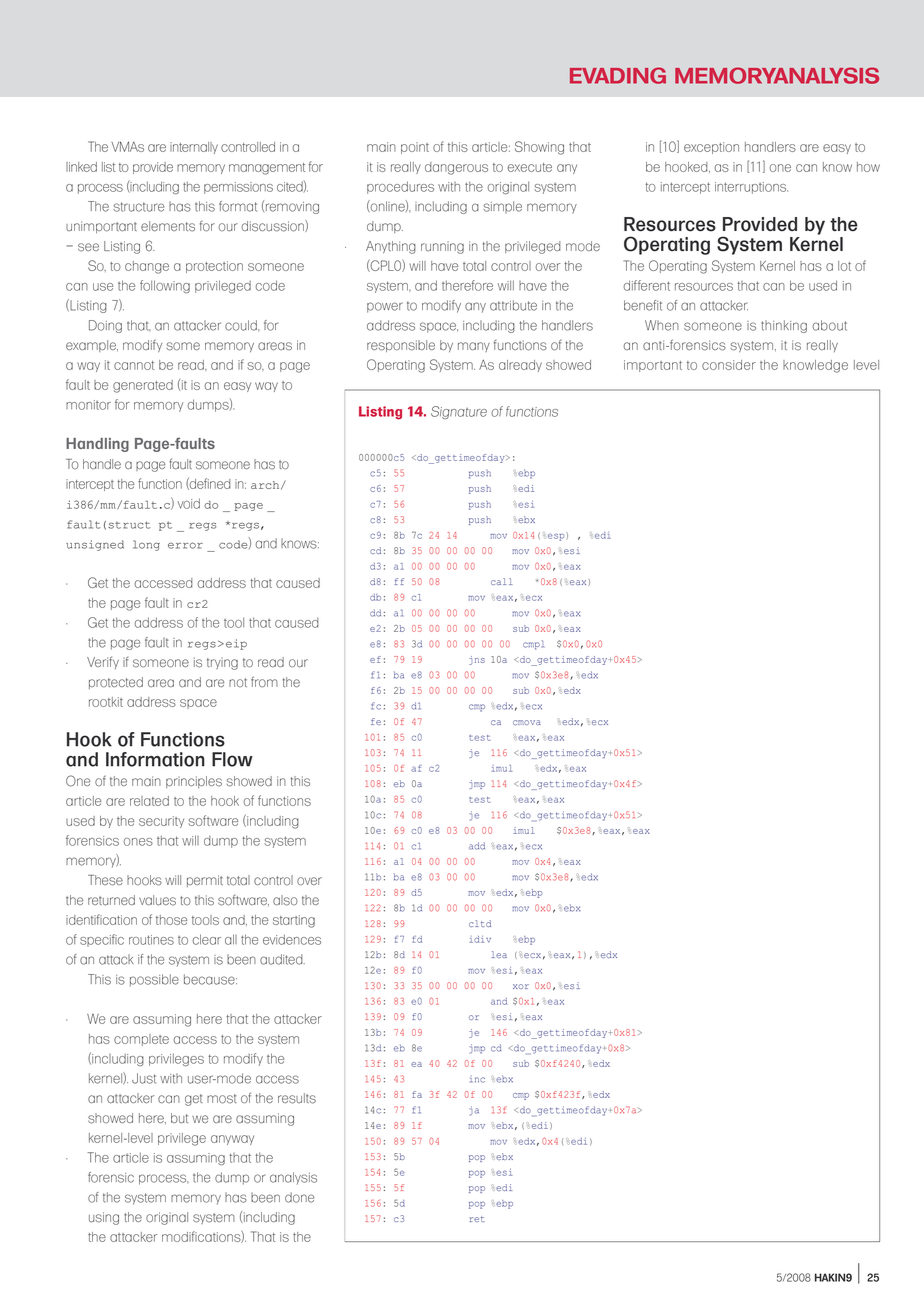 This screenshot has width=924, height=1308. What do you see at coordinates (294, 921) in the screenshot?
I see `starting` at bounding box center [294, 921].
